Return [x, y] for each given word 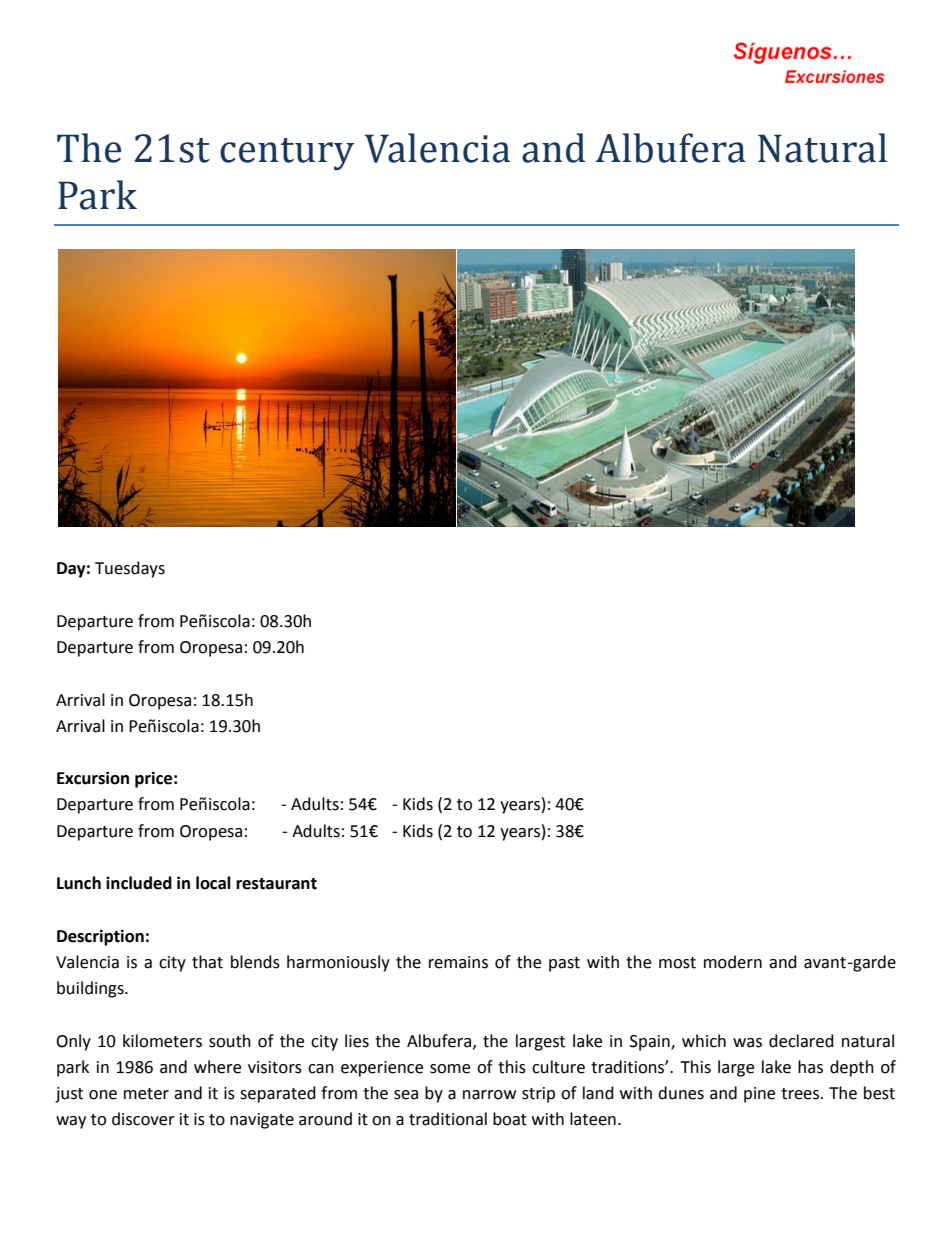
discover [143, 1119]
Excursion [93, 778]
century [287, 154]
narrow [489, 1095]
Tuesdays [130, 569]
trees [800, 1094]
